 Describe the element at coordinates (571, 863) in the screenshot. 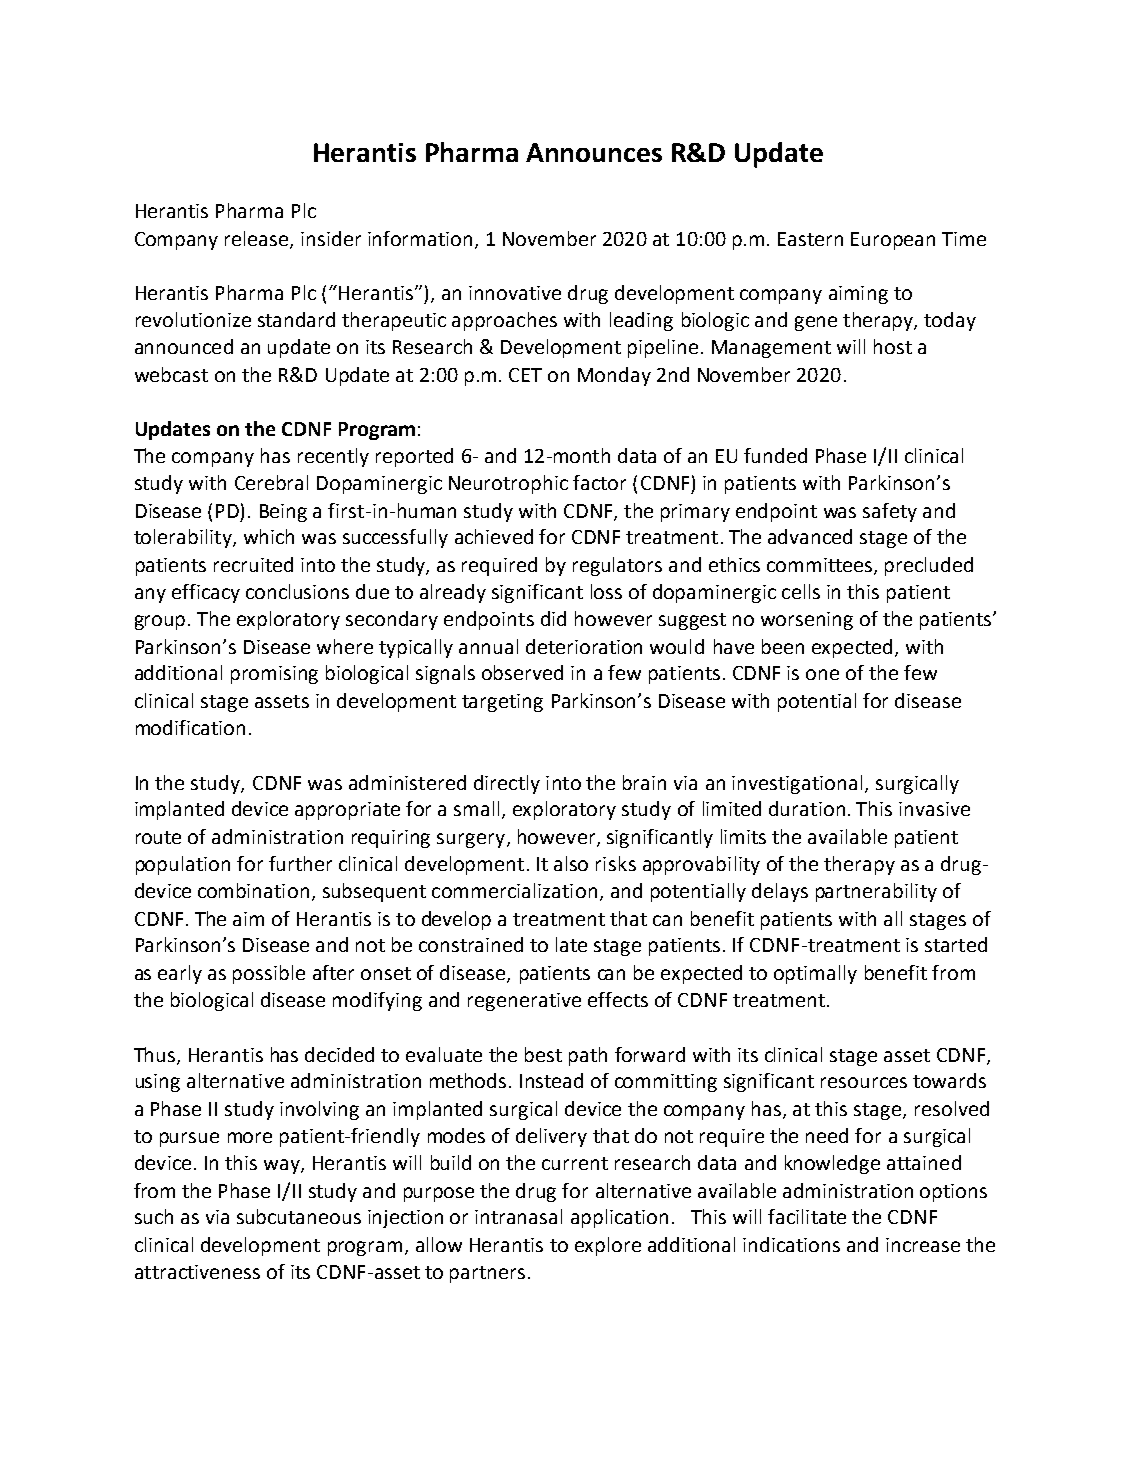

I see `also` at that location.
